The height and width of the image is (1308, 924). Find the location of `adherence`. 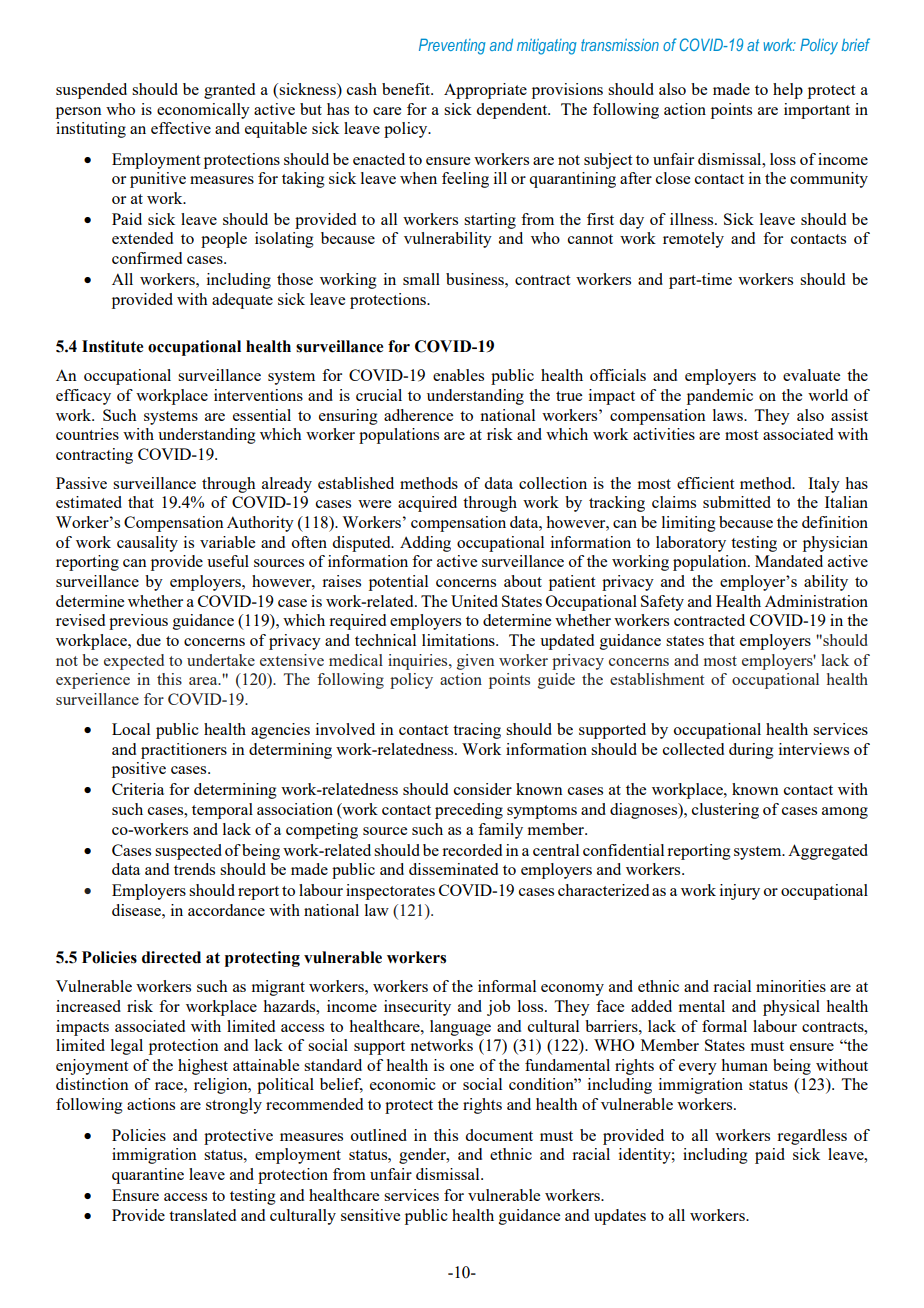

adherence is located at coordinates (418, 415).
